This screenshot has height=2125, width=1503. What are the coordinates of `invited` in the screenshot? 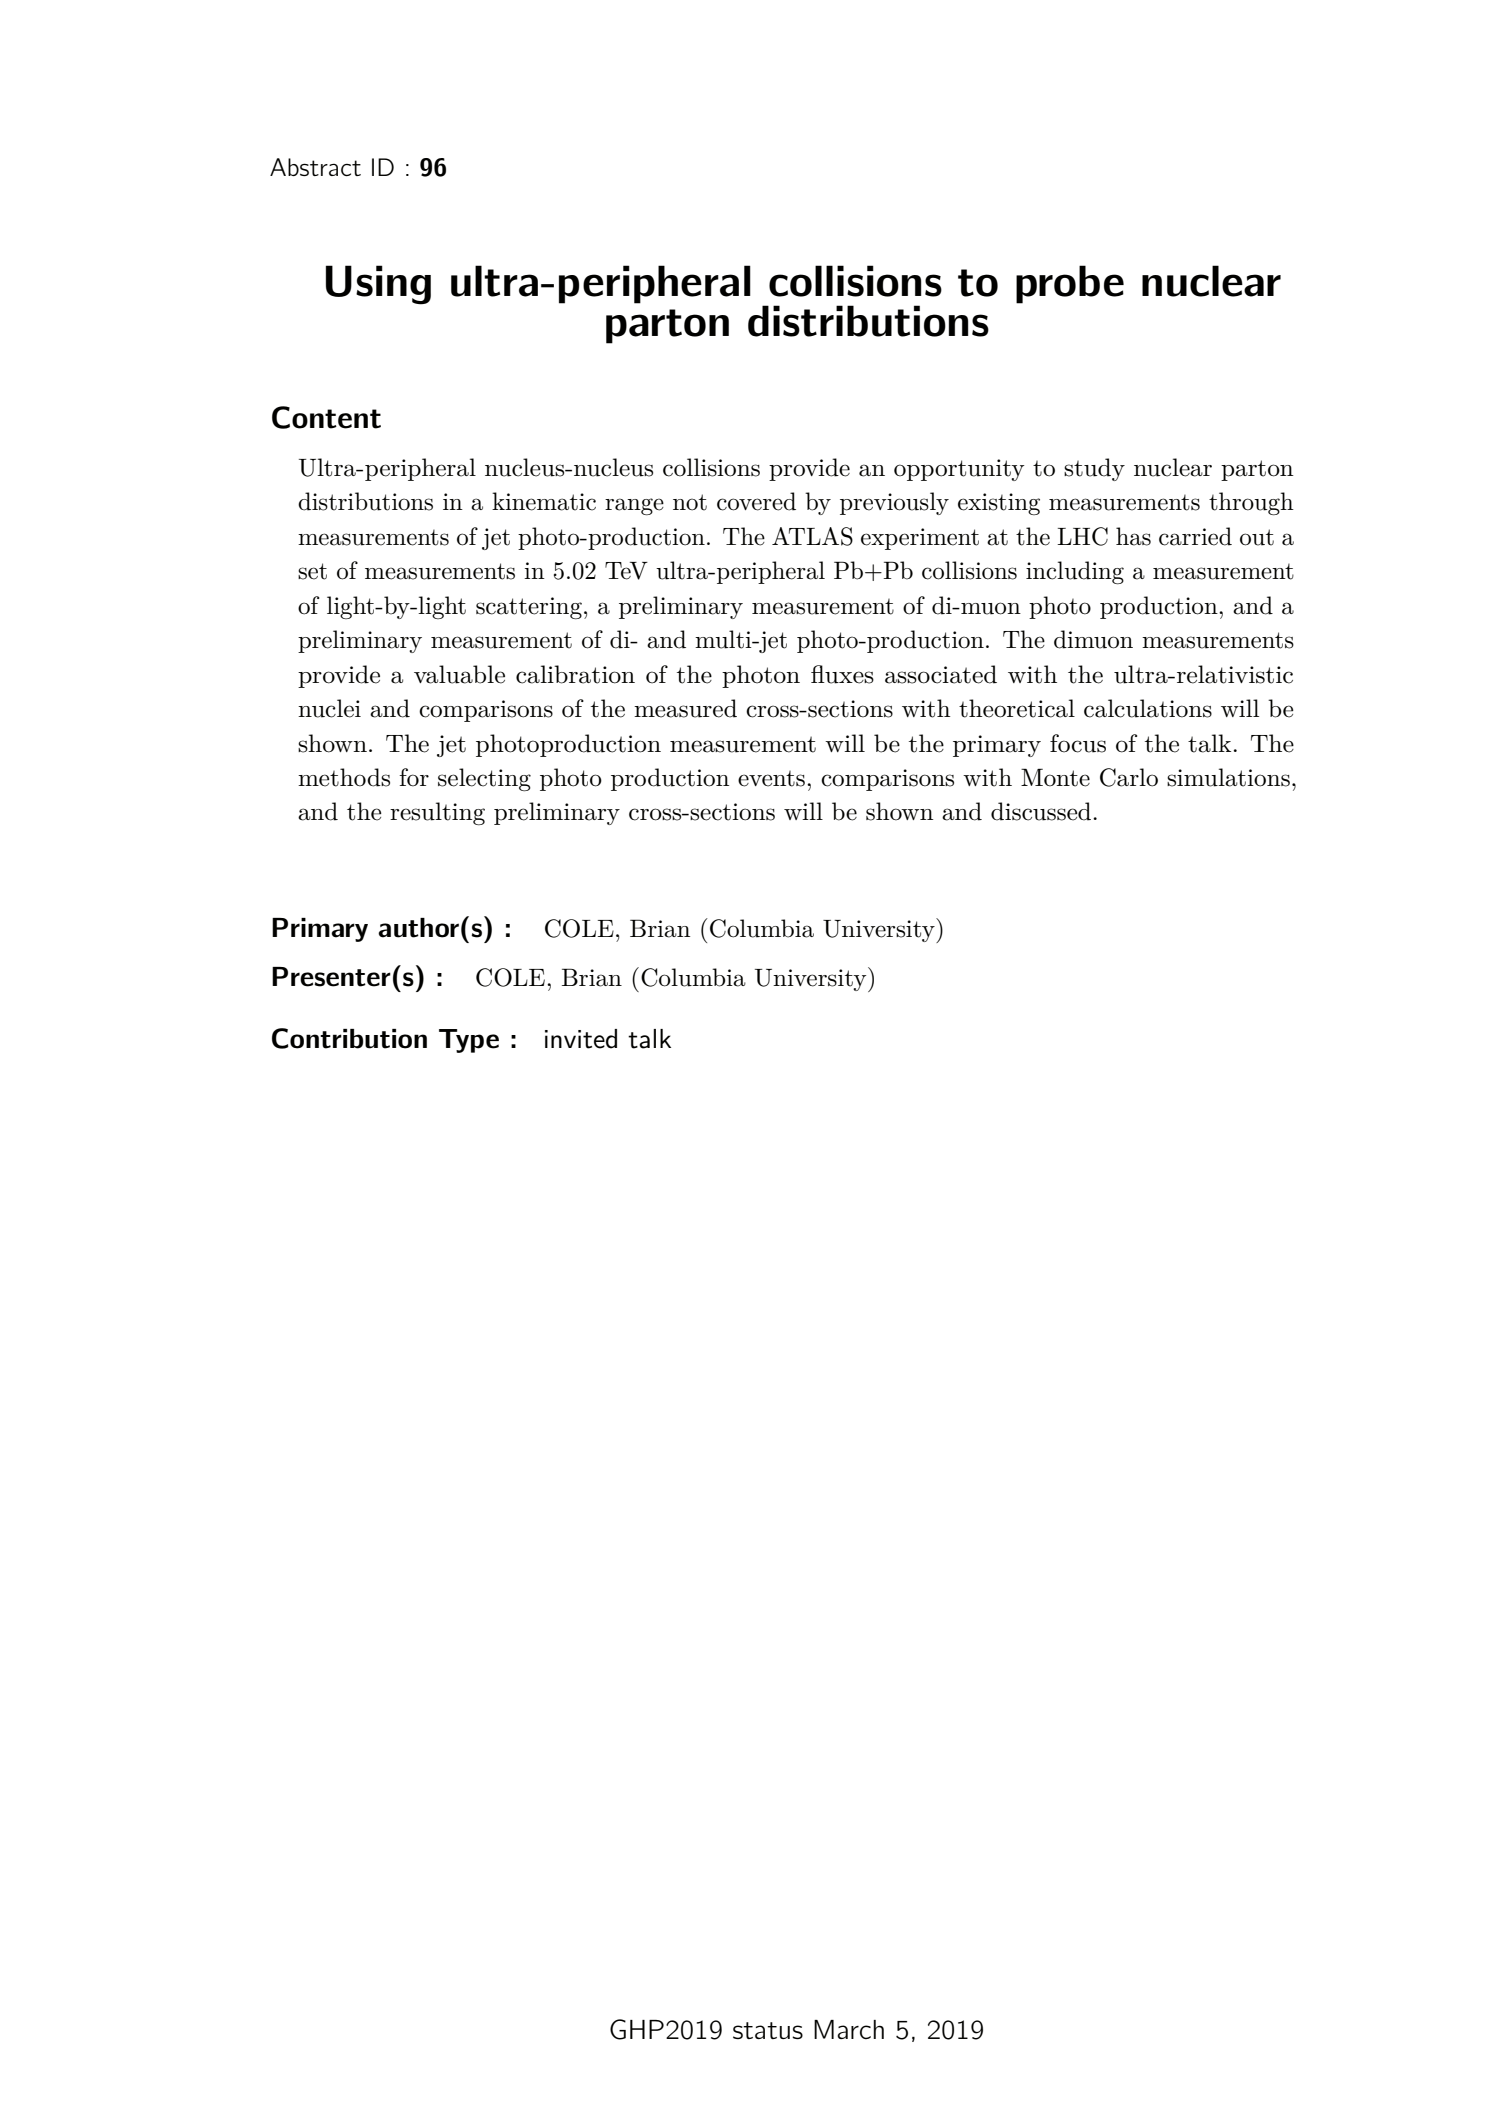 It's located at (581, 1039).
